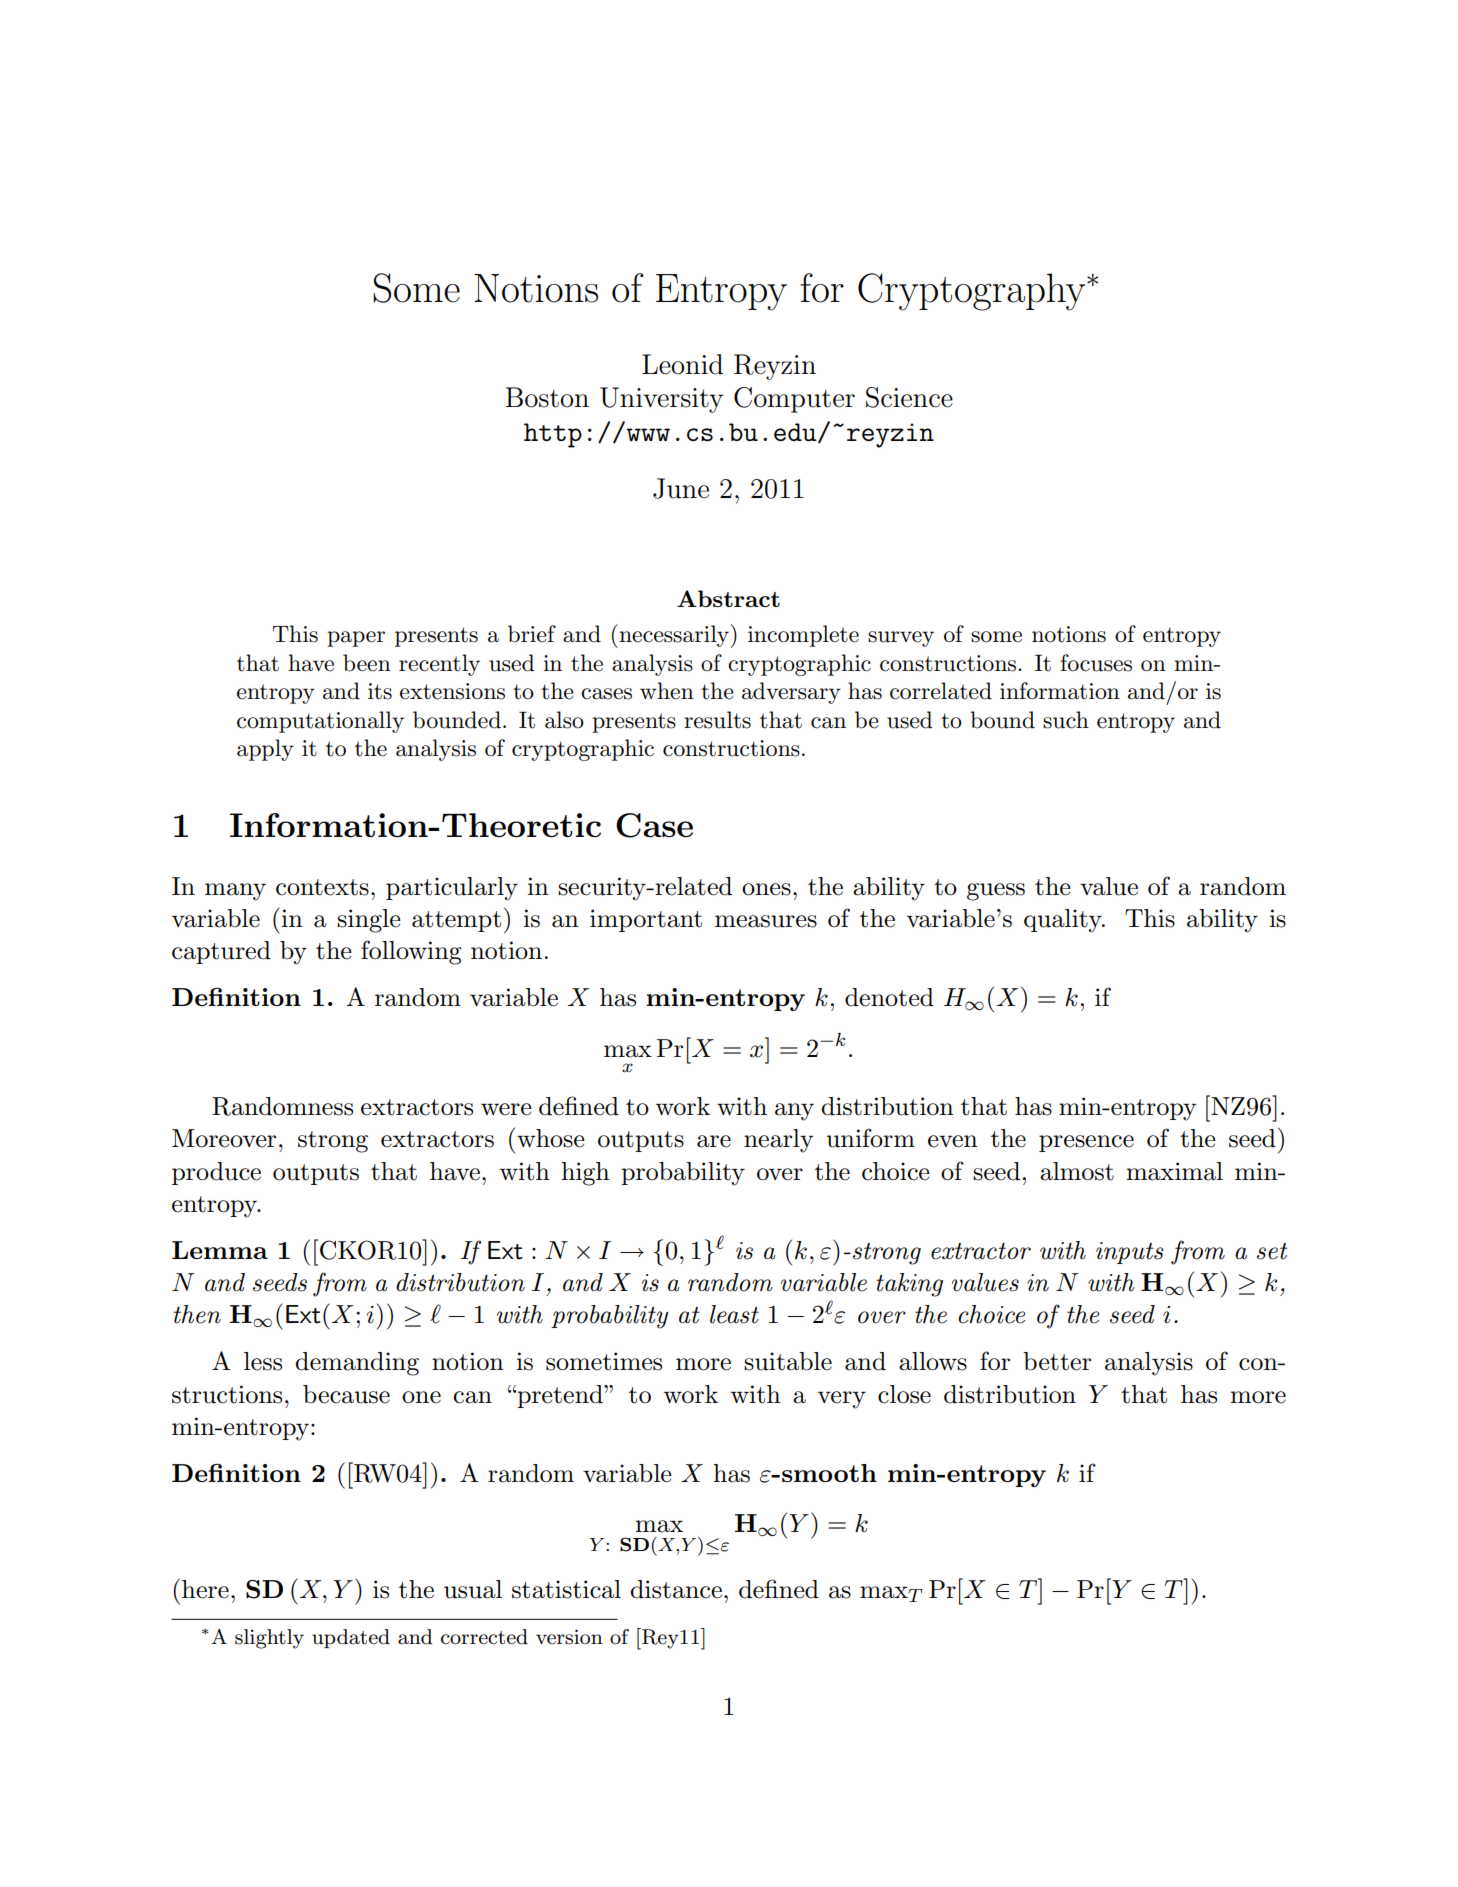  What do you see at coordinates (216, 1173) in the page?
I see `produce` at bounding box center [216, 1173].
